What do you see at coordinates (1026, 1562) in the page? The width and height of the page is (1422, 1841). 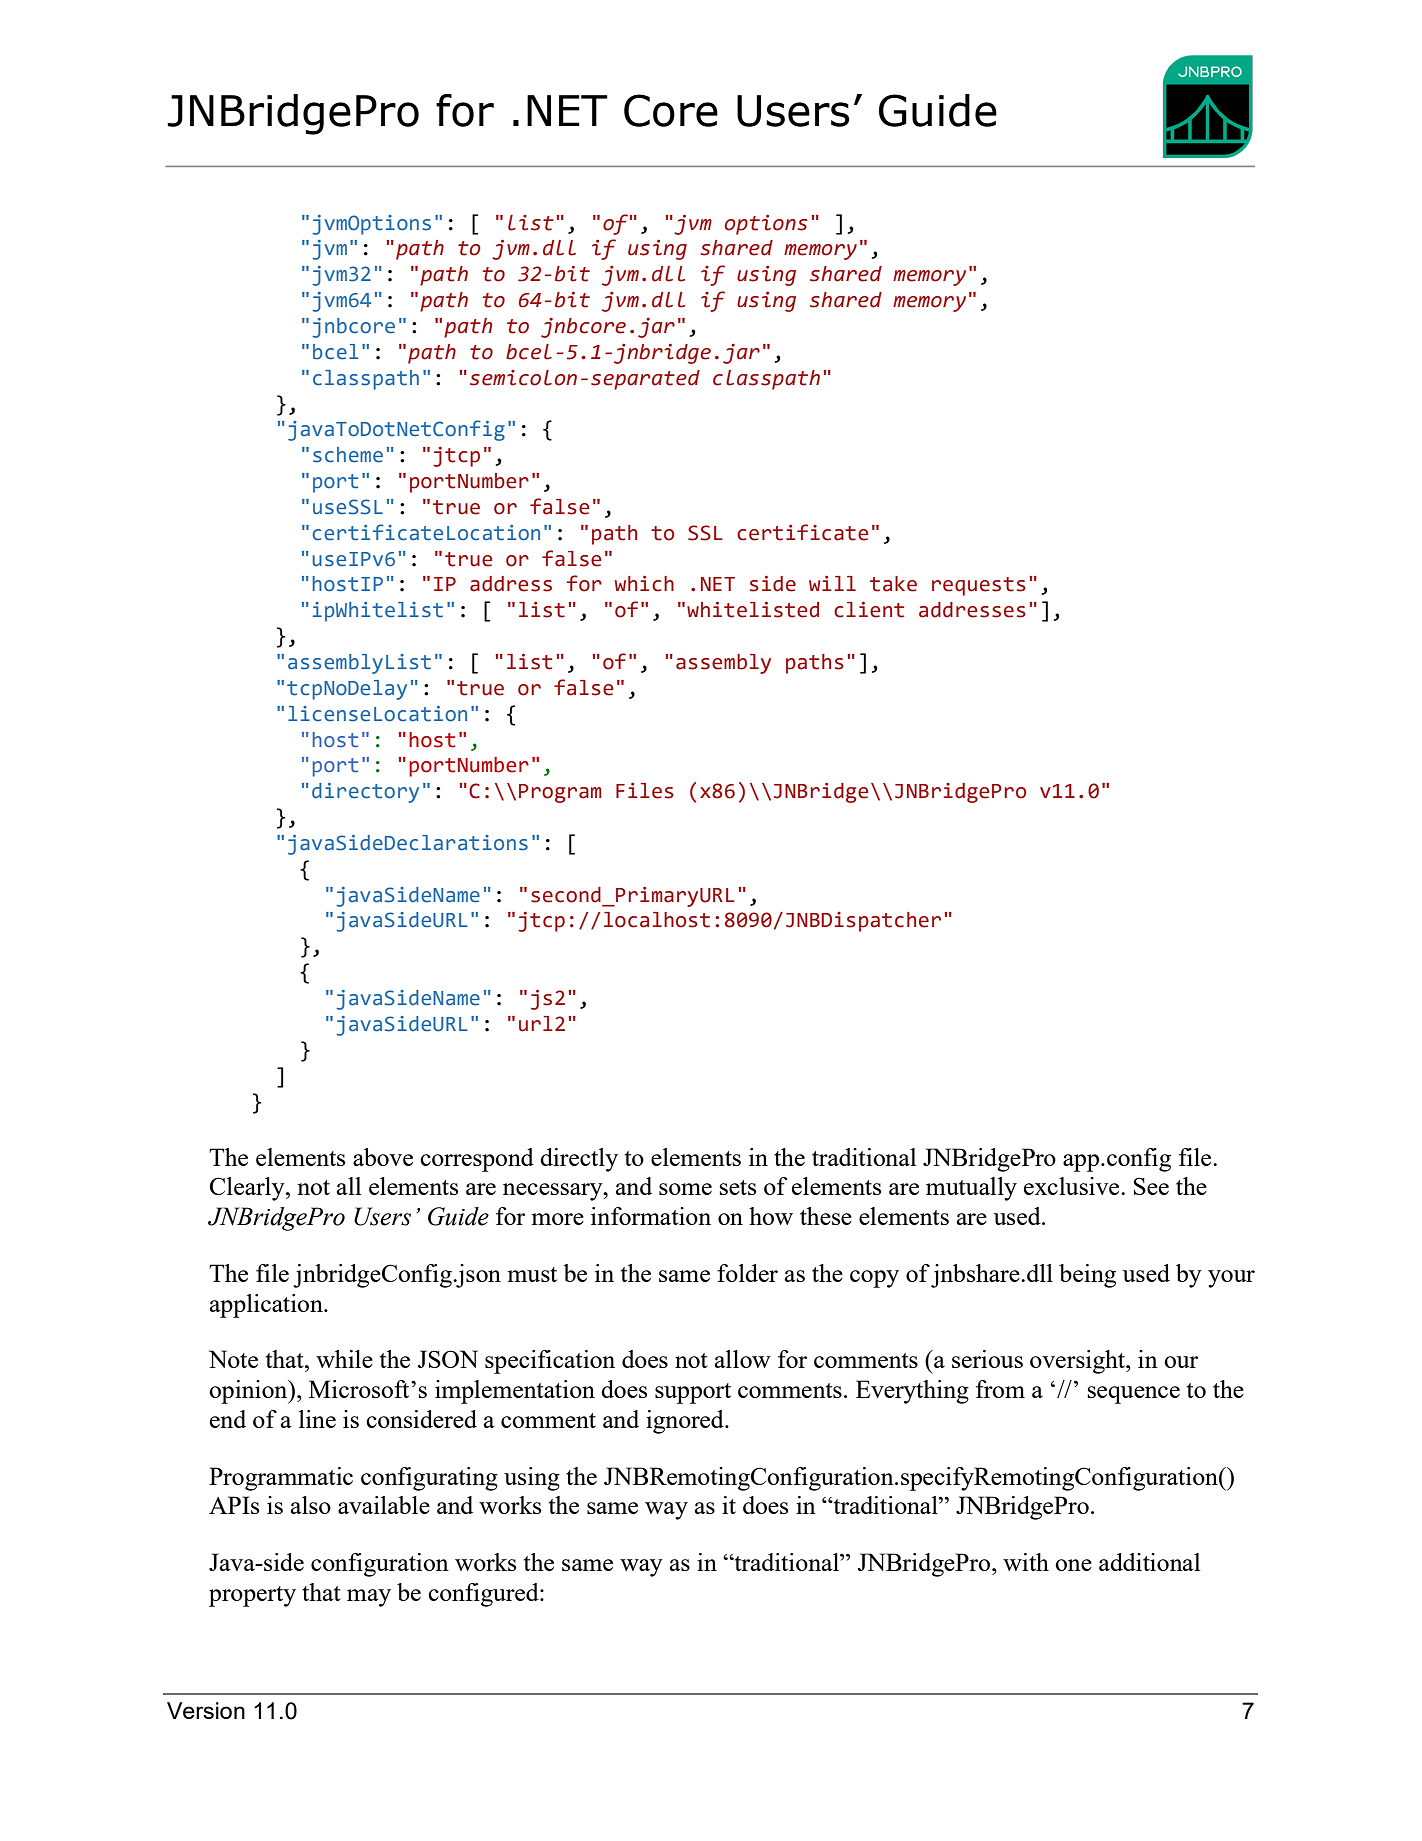 I see `with` at bounding box center [1026, 1562].
